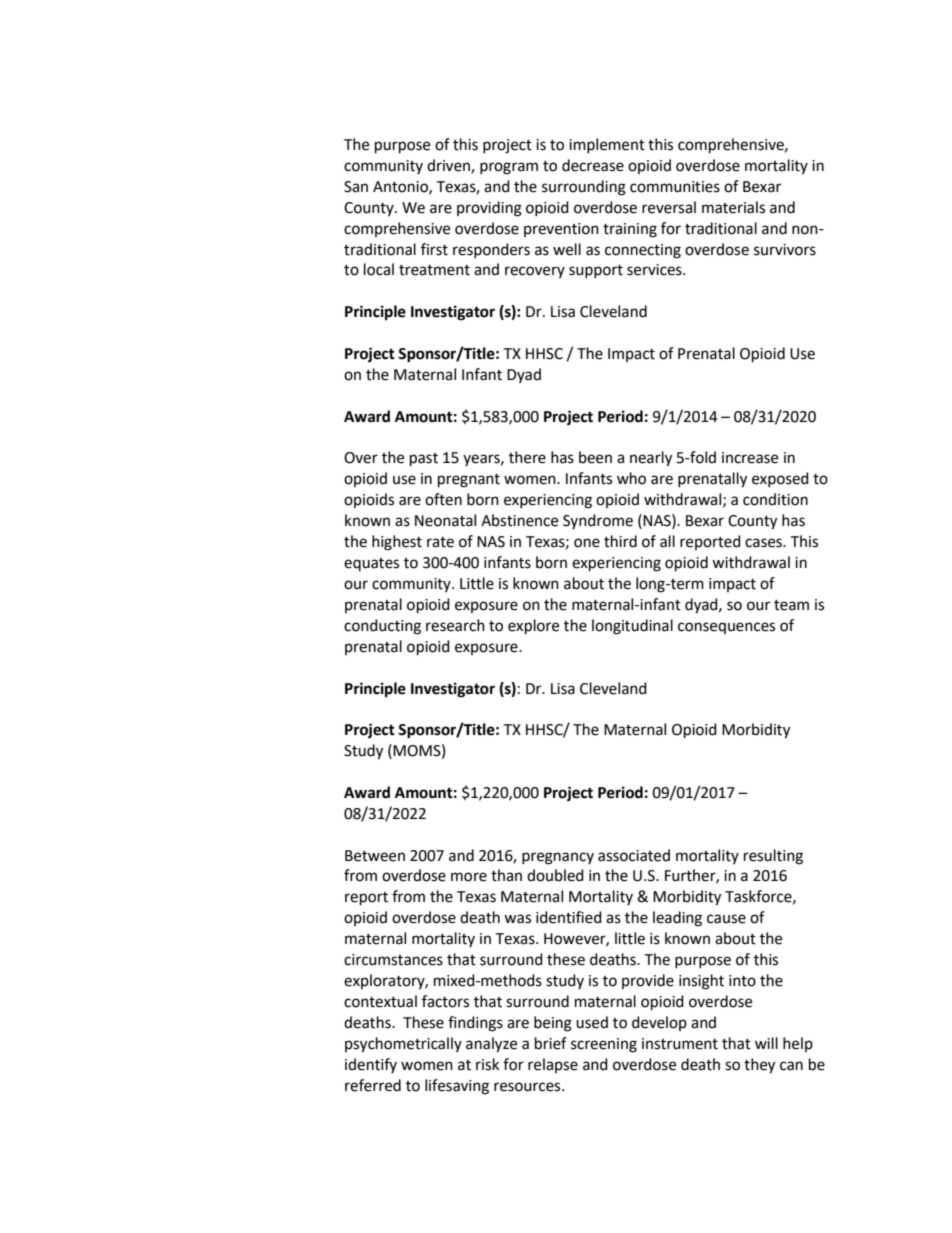 This screenshot has height=1233, width=952. I want to click on resulting, so click(773, 857).
